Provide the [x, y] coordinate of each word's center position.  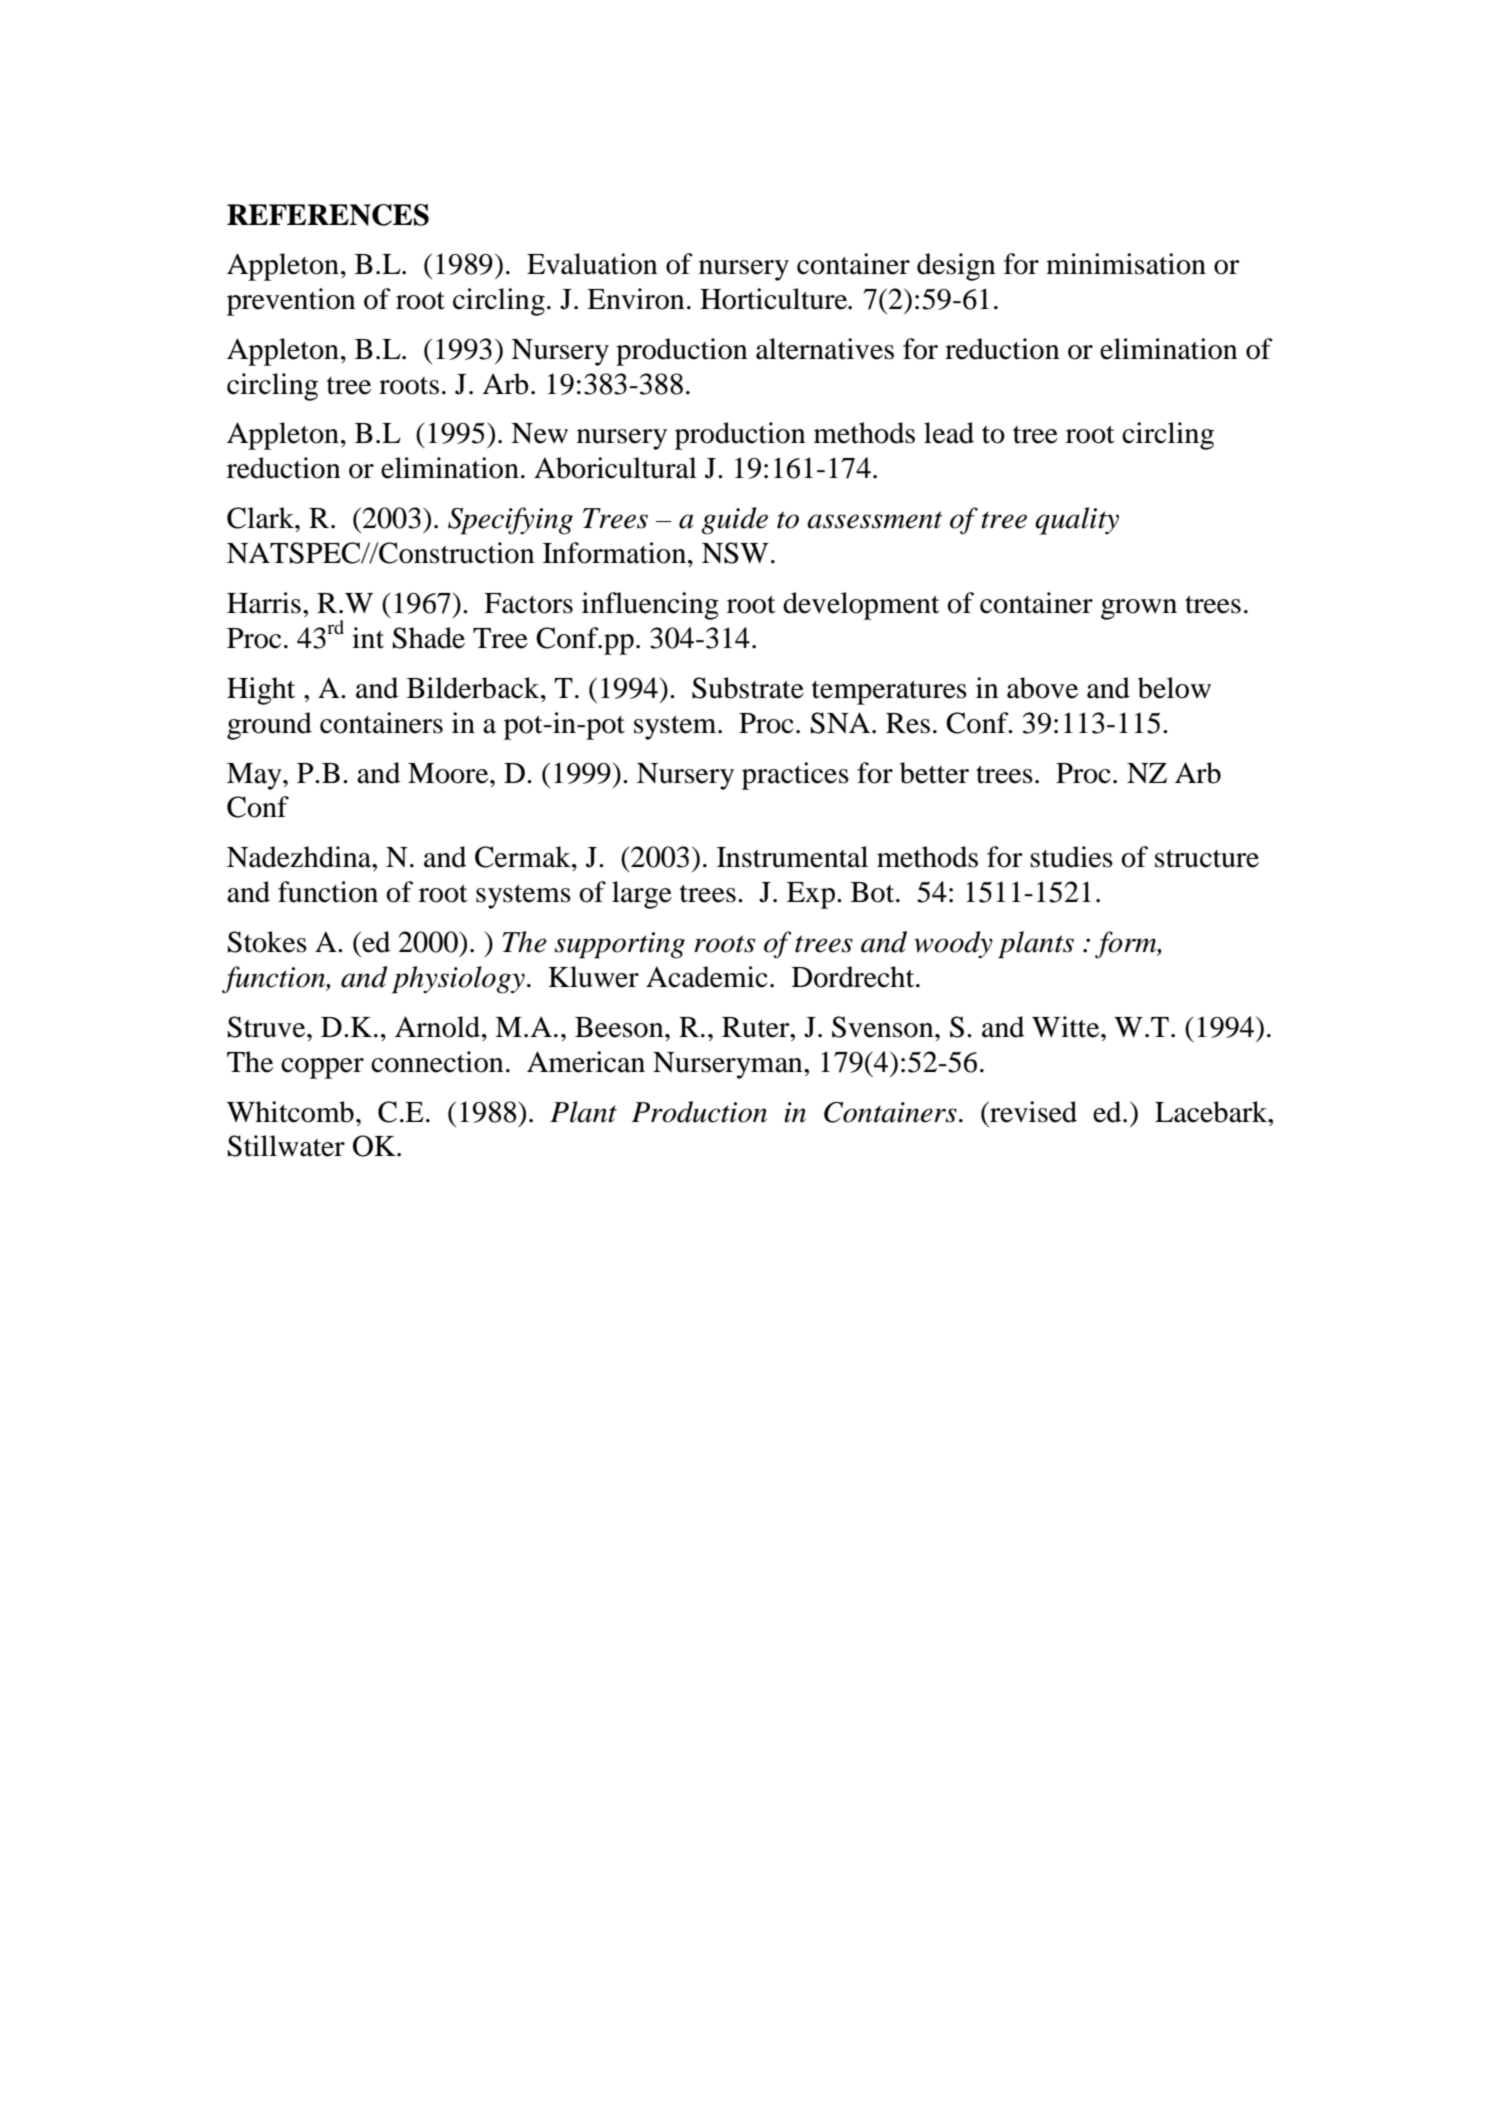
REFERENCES [328, 215]
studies [1071, 857]
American [586, 1062]
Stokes [267, 942]
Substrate [748, 688]
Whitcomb [290, 1112]
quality [1077, 521]
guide [735, 521]
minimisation [1126, 264]
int [368, 638]
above [1042, 688]
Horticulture [775, 299]
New [539, 433]
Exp [811, 895]
